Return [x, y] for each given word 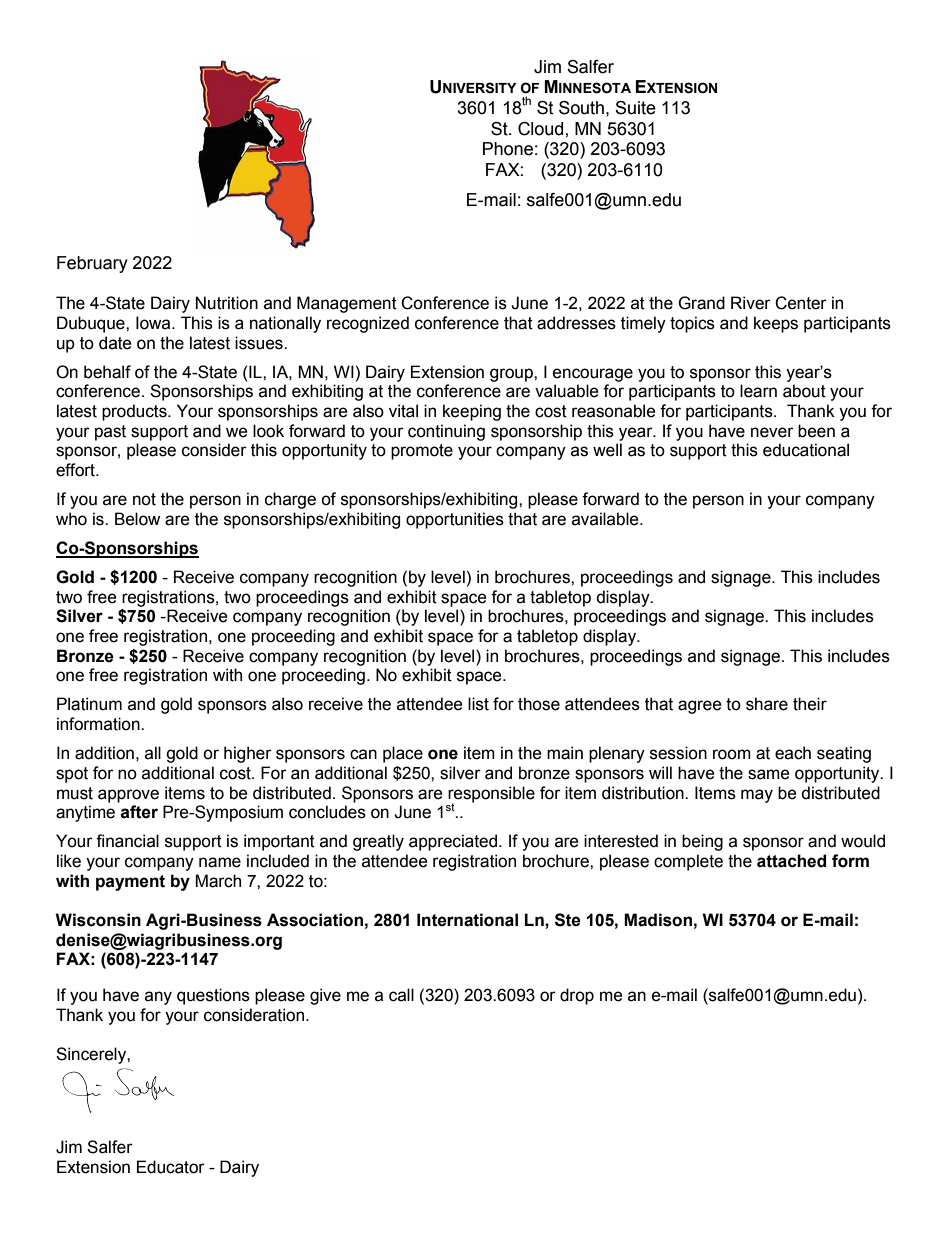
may [757, 796]
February [92, 264]
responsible [491, 795]
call [401, 995]
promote [422, 452]
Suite [635, 108]
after [139, 812]
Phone [508, 149]
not [144, 499]
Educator [171, 1167]
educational [806, 450]
